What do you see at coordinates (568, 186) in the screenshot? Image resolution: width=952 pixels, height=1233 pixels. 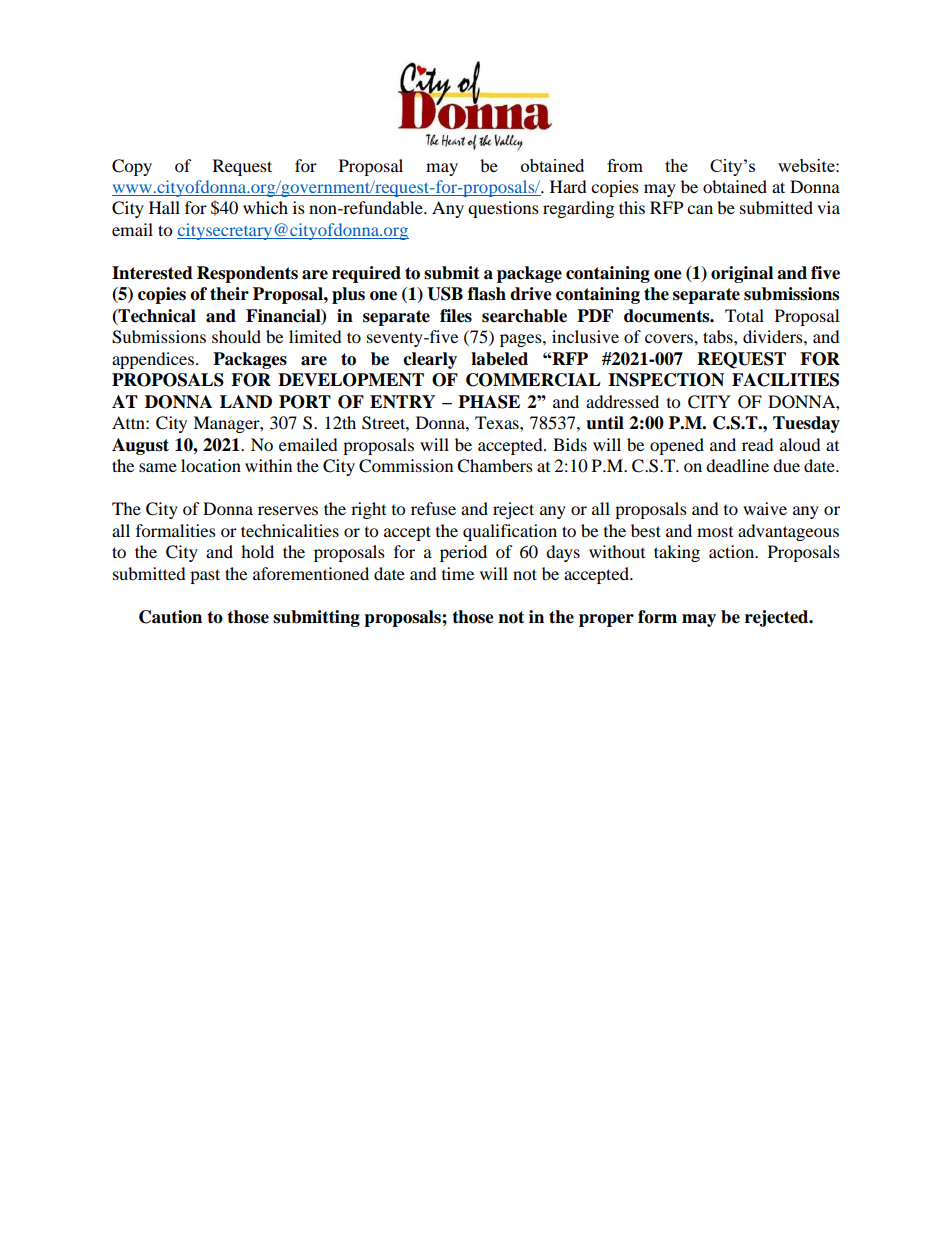 I see `Hard` at bounding box center [568, 186].
